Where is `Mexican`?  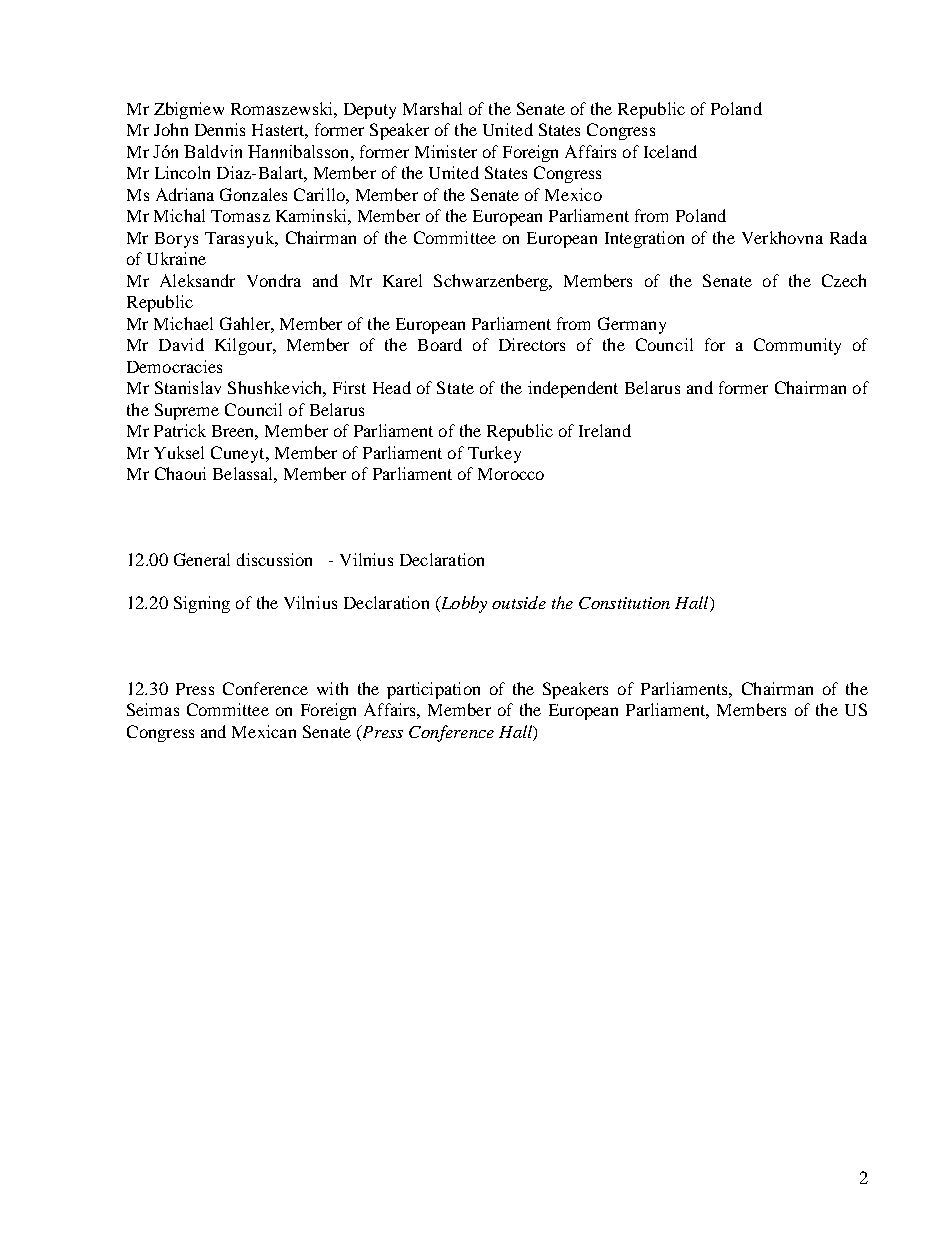 Mexican is located at coordinates (264, 731).
